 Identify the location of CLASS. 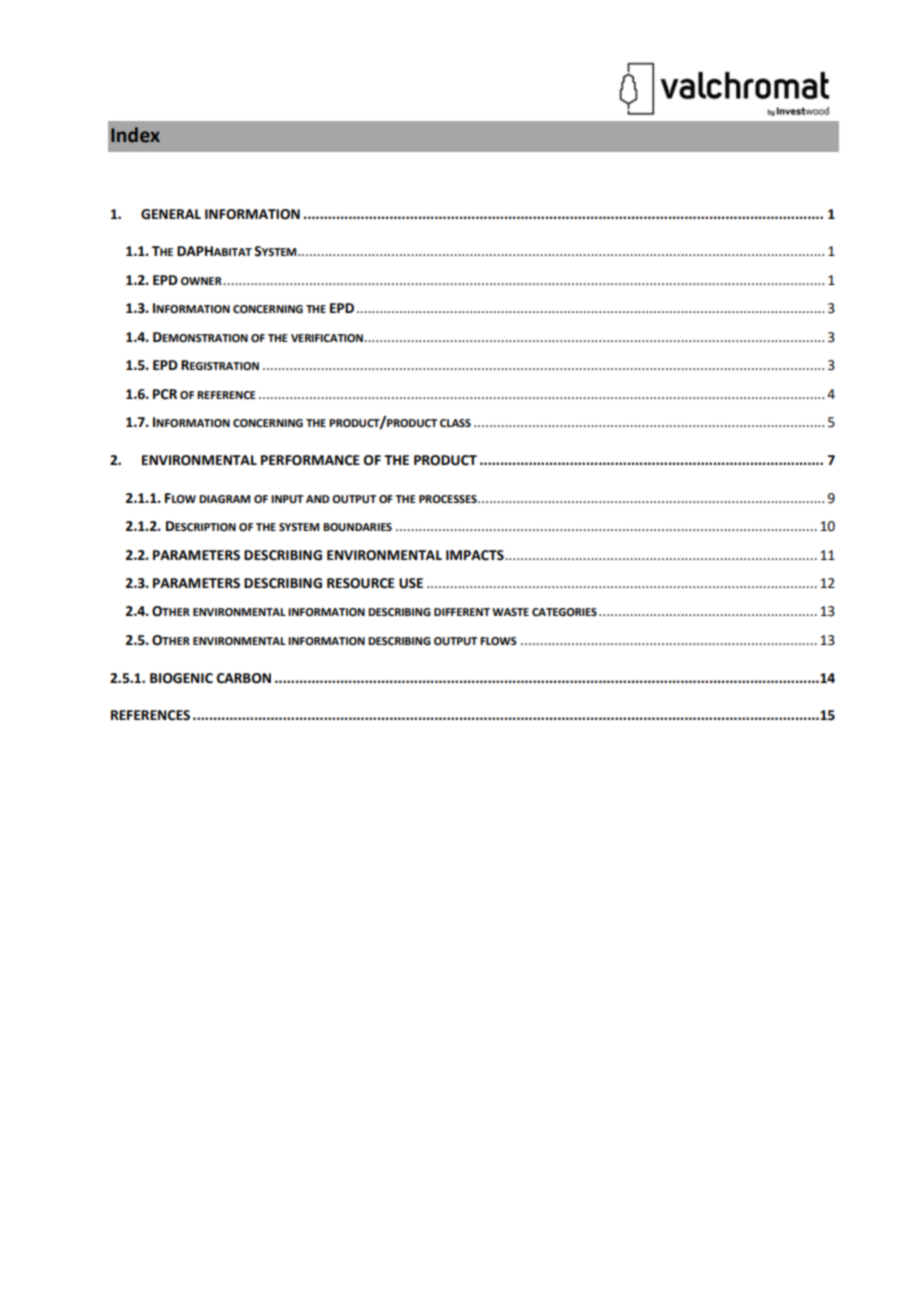
(455, 423).
